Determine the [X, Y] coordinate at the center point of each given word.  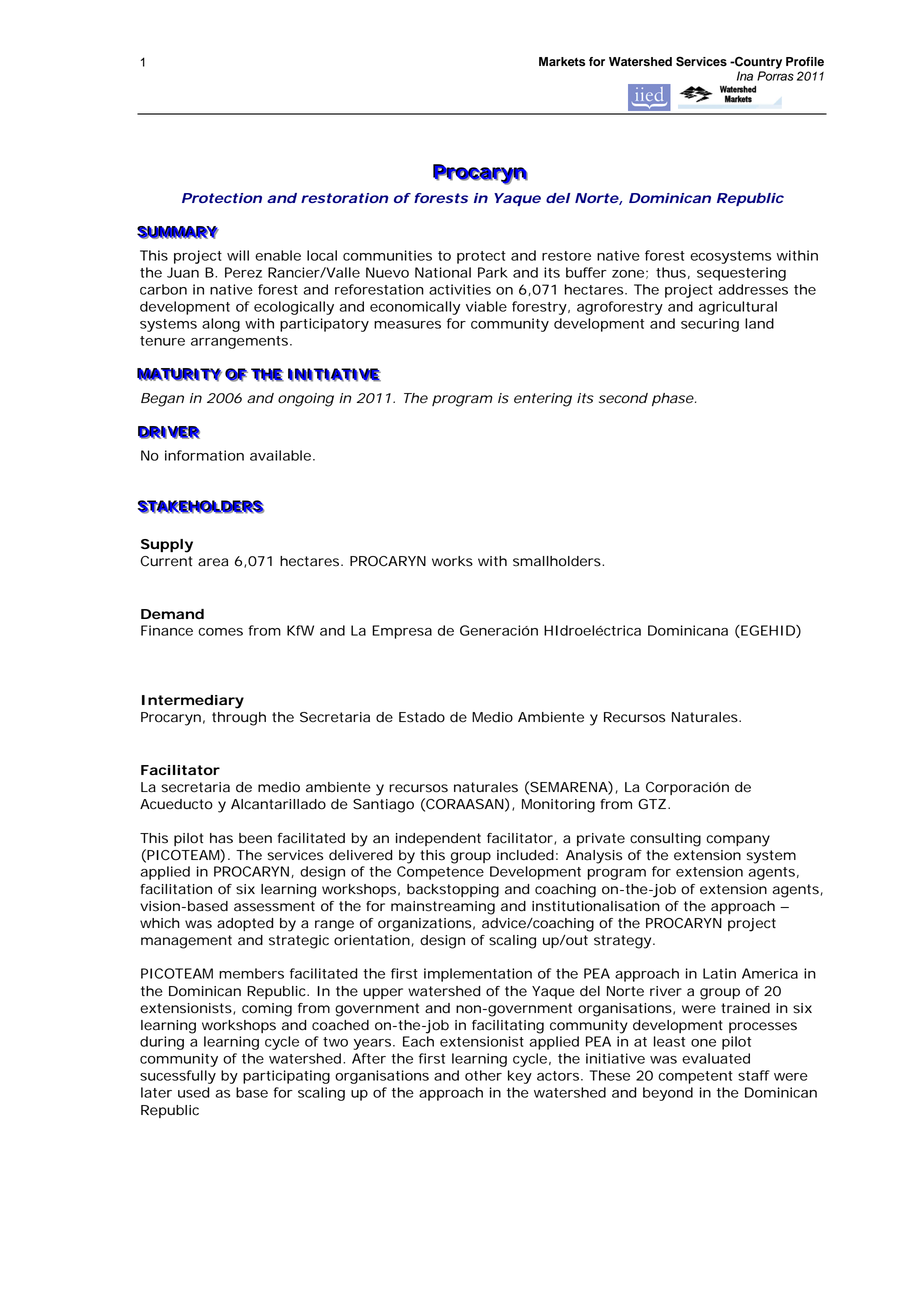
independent [438, 839]
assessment [274, 906]
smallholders [557, 561]
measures [407, 325]
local [322, 255]
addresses [753, 289]
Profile [805, 62]
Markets [562, 62]
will [238, 255]
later [156, 1092]
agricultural [738, 308]
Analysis [594, 857]
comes [220, 632]
